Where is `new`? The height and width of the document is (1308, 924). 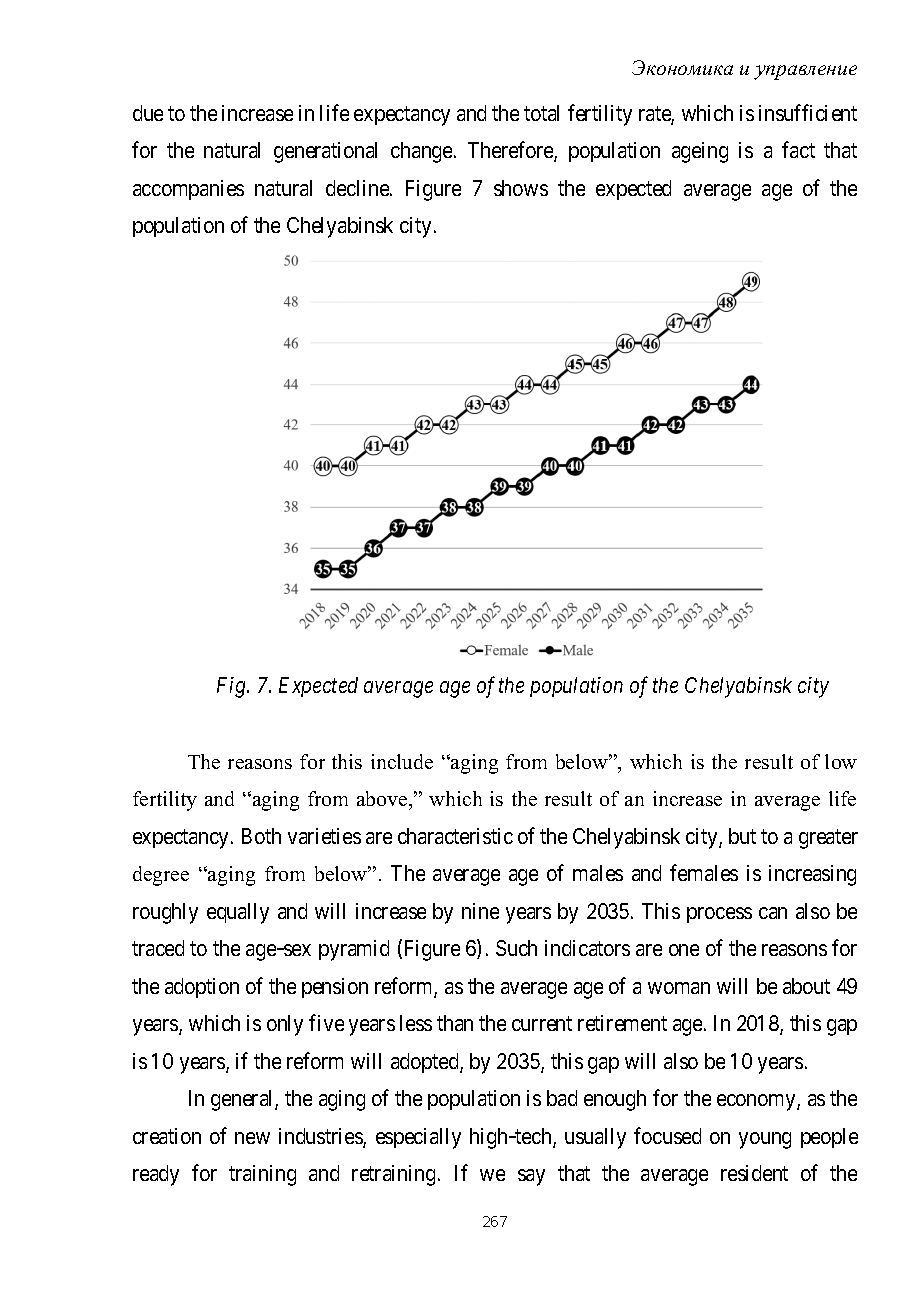 new is located at coordinates (252, 1138).
